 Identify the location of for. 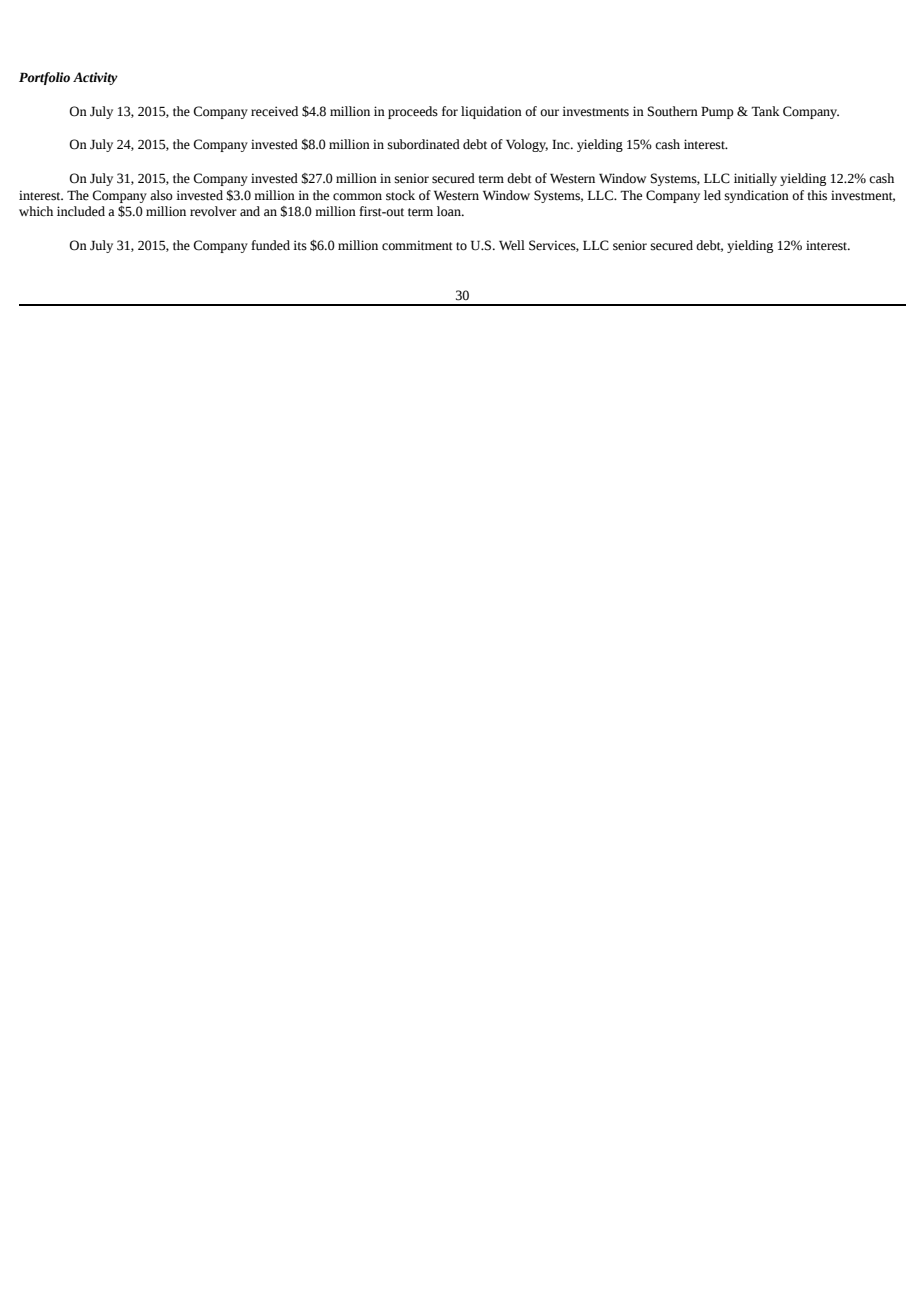
(450, 111).
